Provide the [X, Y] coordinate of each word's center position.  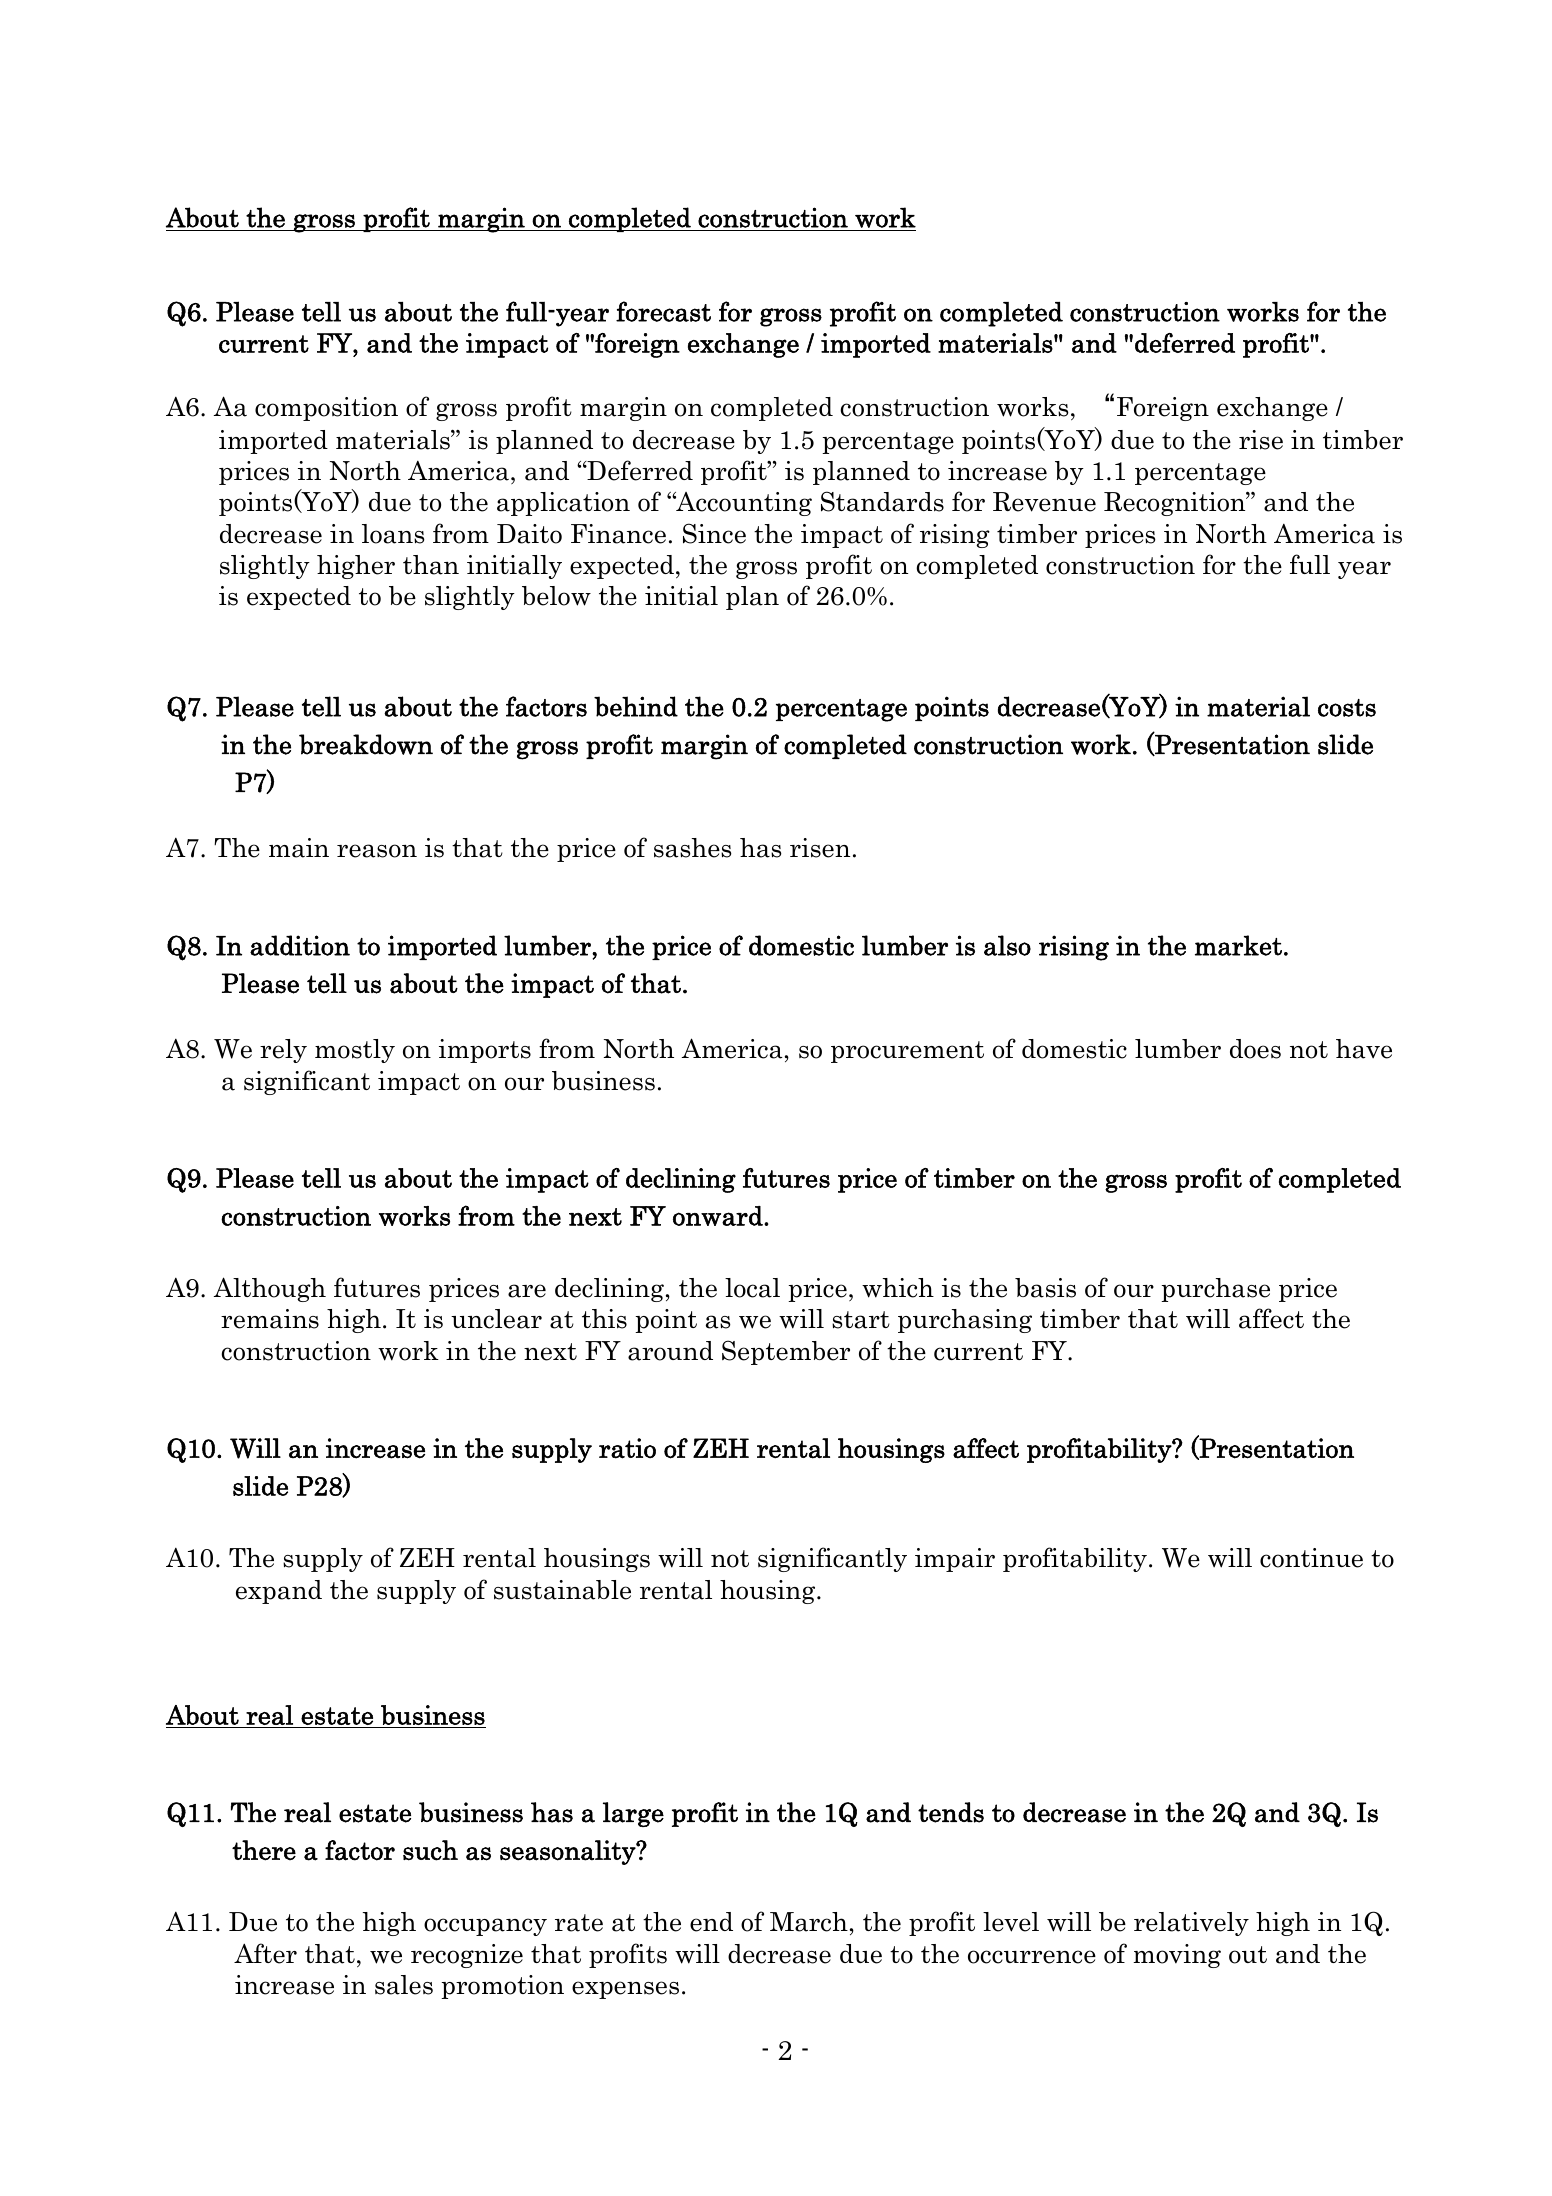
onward [719, 1216]
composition [326, 409]
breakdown [366, 744]
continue [1311, 1558]
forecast [663, 311]
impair [955, 1560]
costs [1347, 708]
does [1255, 1049]
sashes [693, 848]
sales [404, 1985]
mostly [355, 1051]
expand [279, 1592]
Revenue [1044, 502]
